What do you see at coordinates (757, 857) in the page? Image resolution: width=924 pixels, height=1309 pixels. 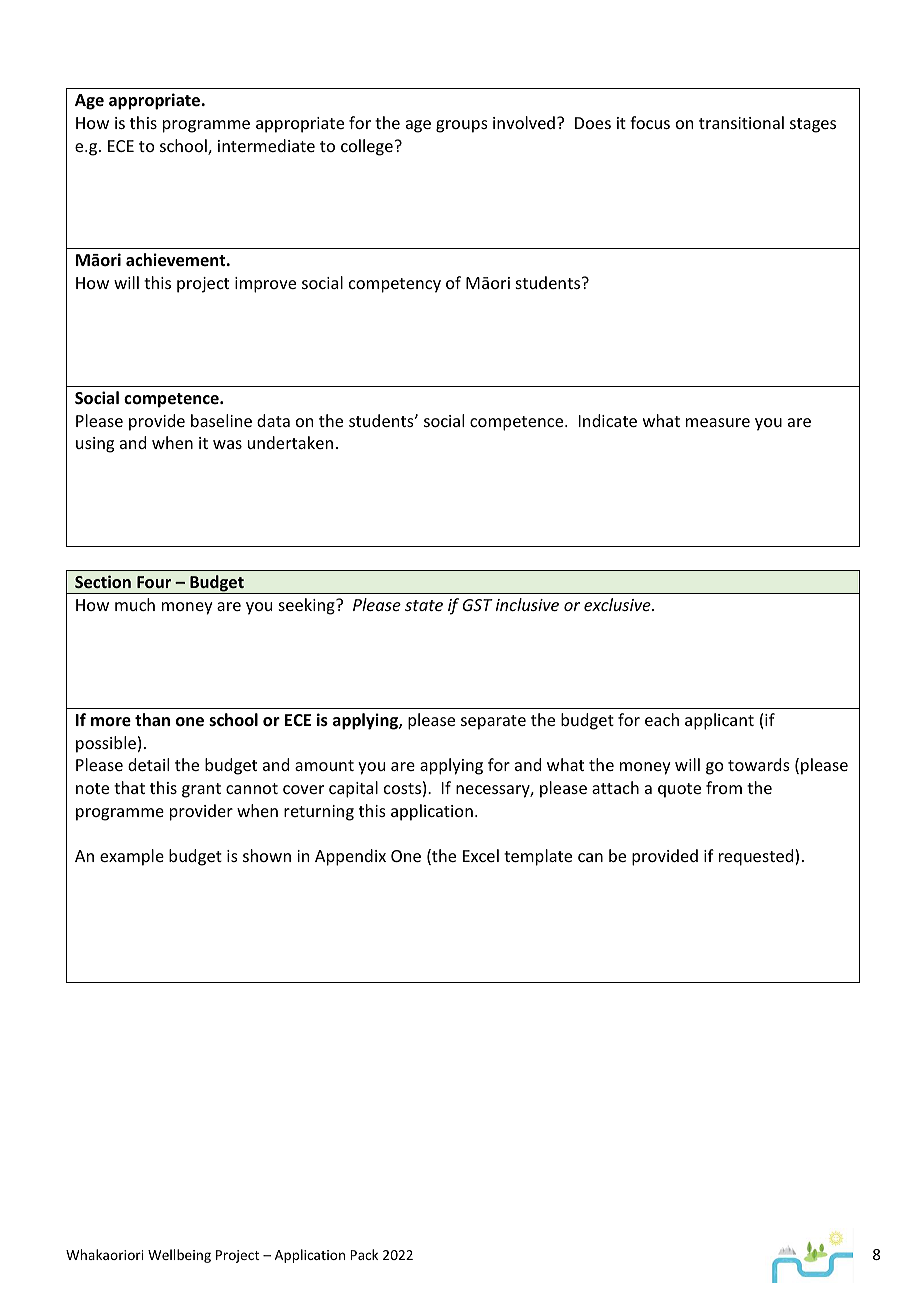 I see `requested` at bounding box center [757, 857].
